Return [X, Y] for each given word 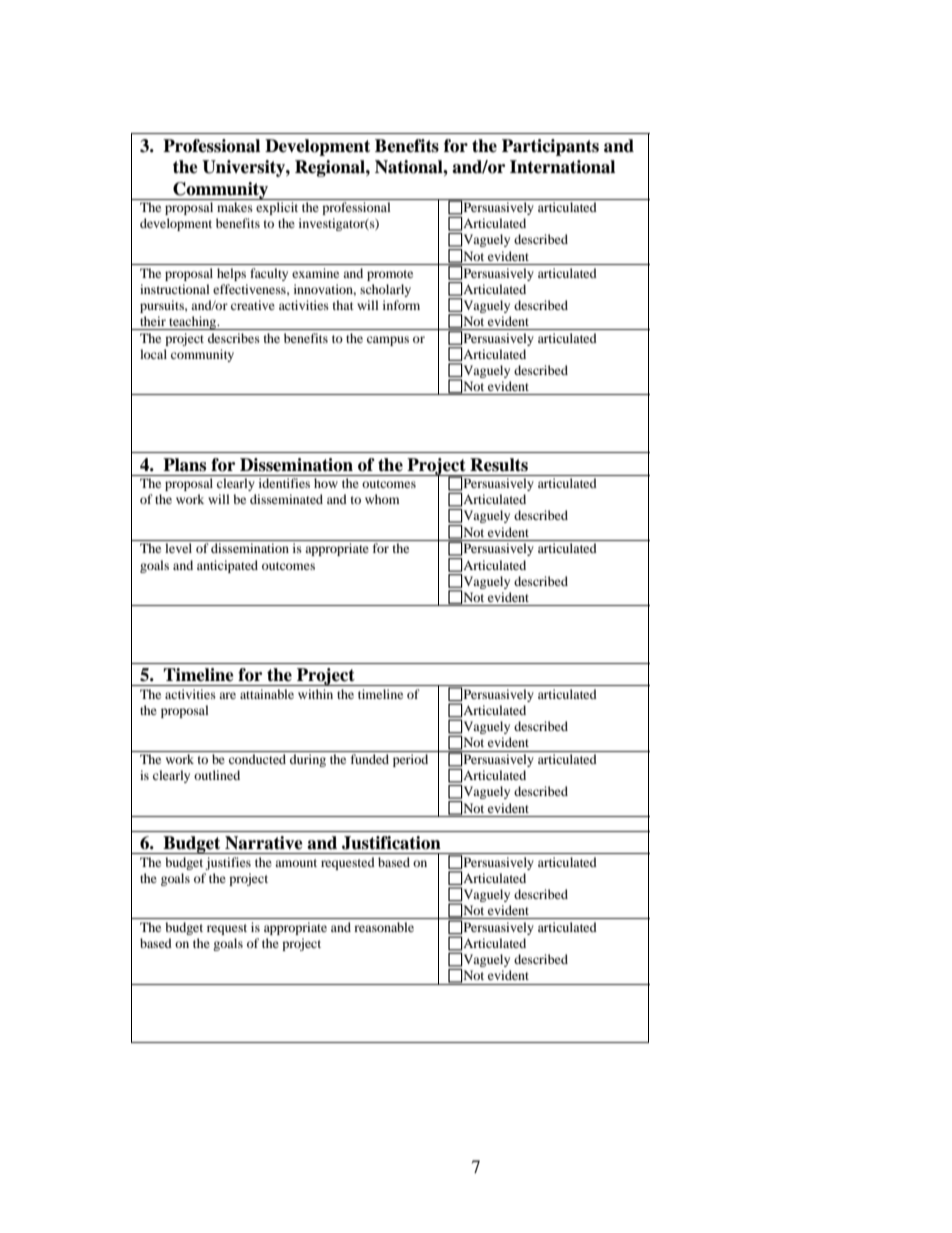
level [178, 548]
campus [388, 341]
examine [315, 273]
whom [382, 499]
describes [234, 338]
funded [370, 759]
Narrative [264, 843]
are [227, 695]
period [410, 760]
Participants [550, 147]
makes [235, 207]
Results [499, 465]
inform [401, 305]
